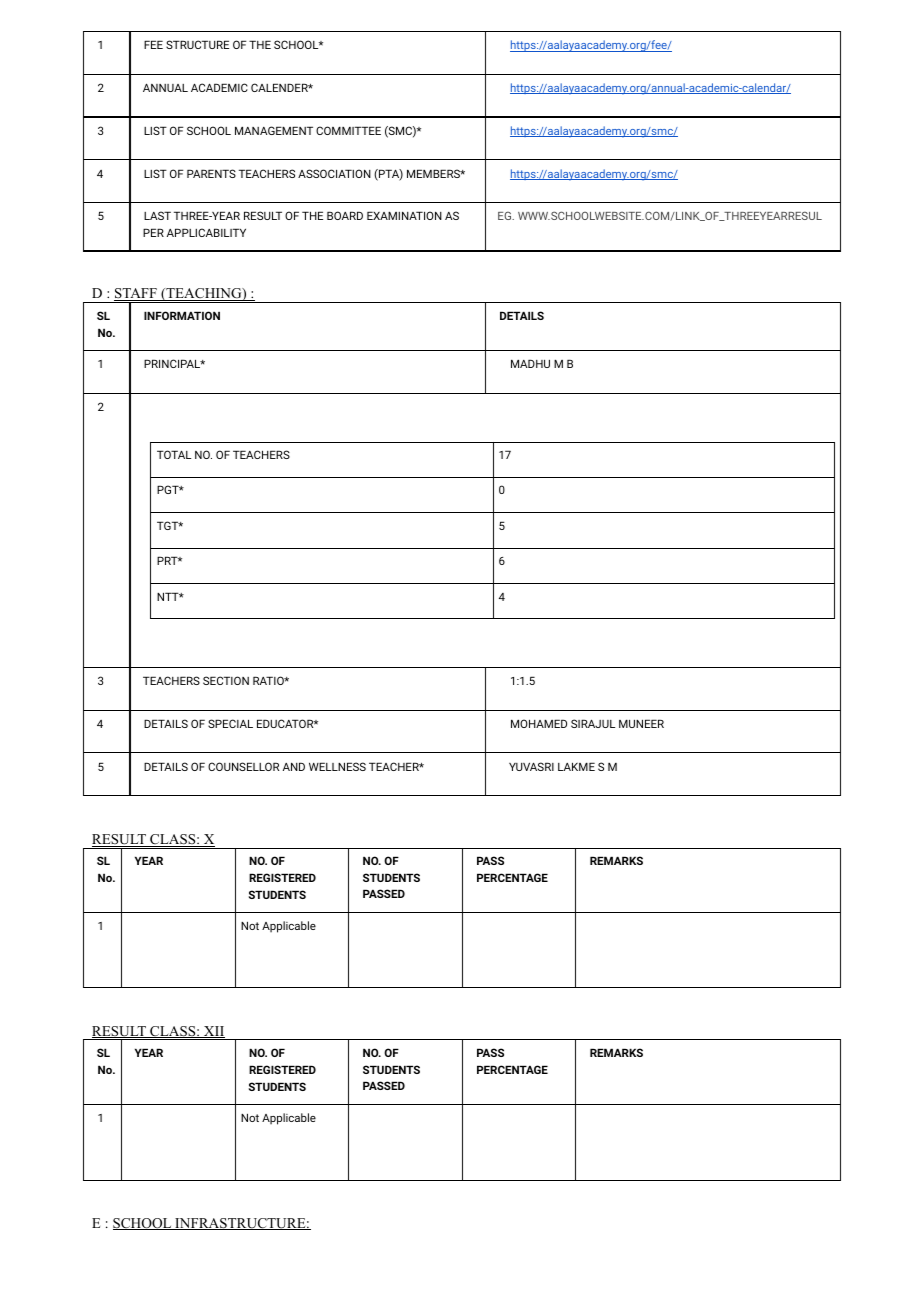 The image size is (924, 1307). Describe the element at coordinates (174, 454) in the image. I see `TOTAL` at that location.
